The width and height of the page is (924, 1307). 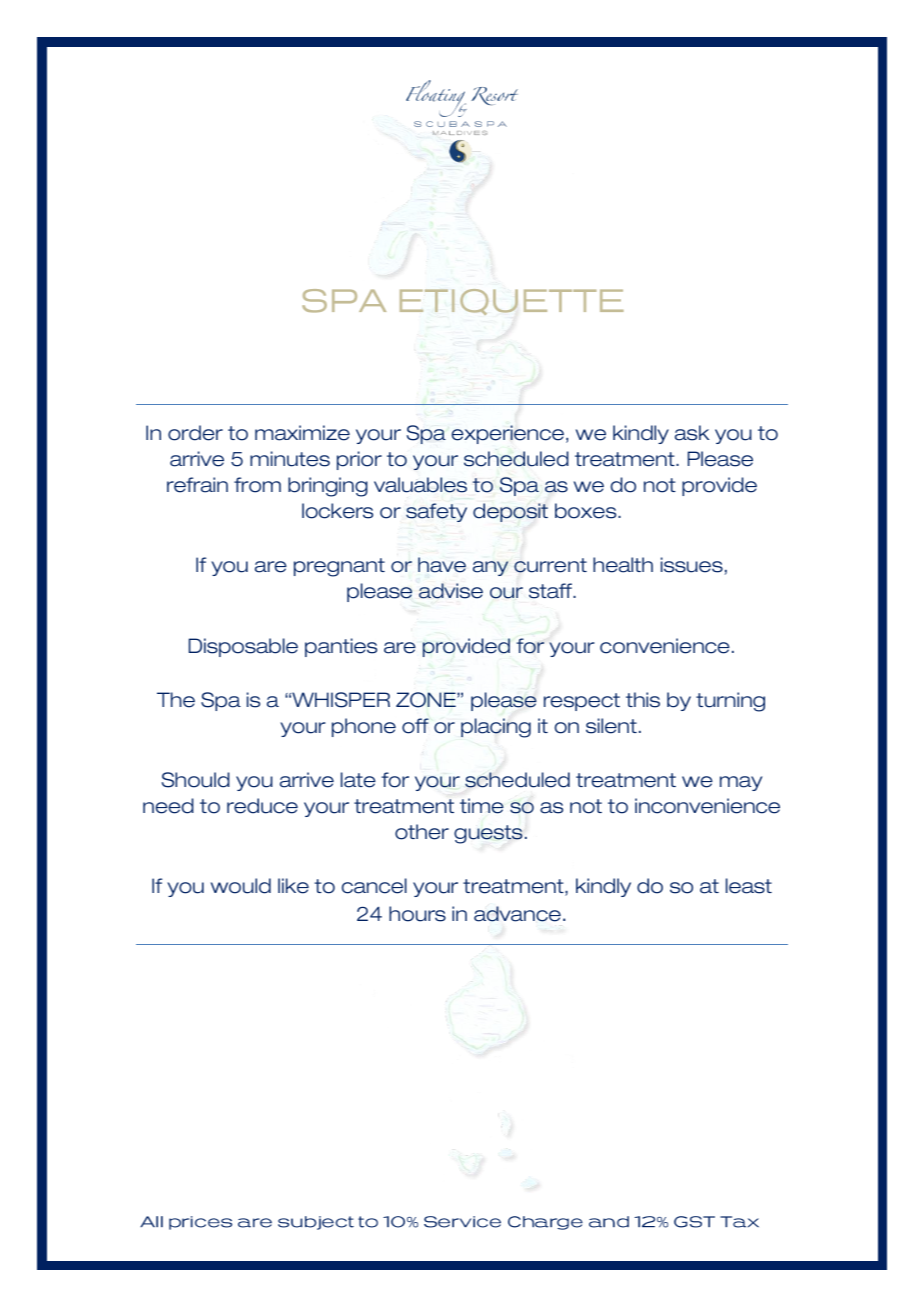 What do you see at coordinates (749, 886) in the page?
I see `least` at bounding box center [749, 886].
